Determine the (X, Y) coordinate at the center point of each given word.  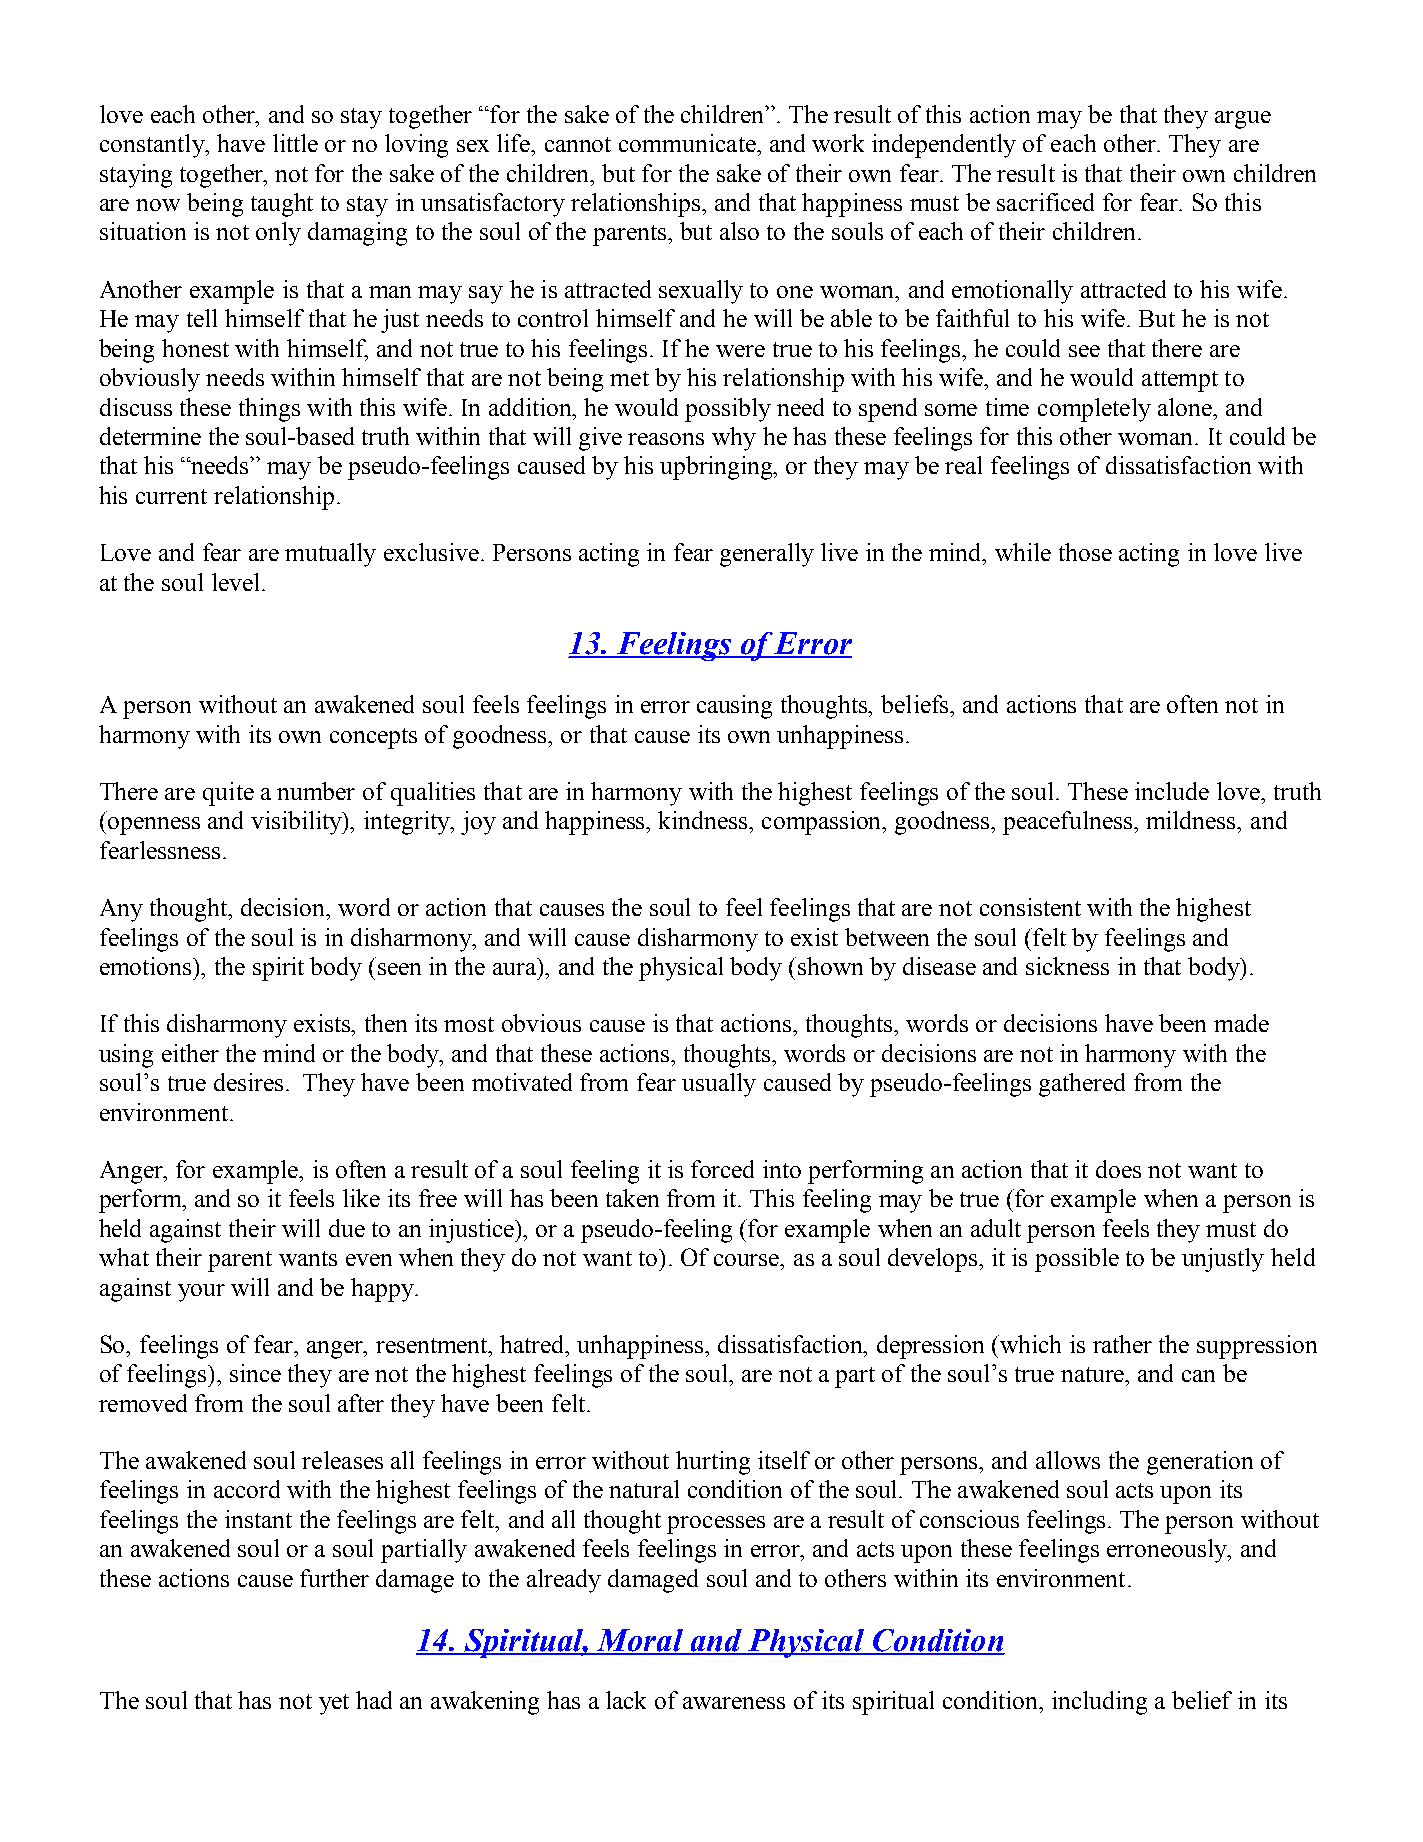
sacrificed (1045, 202)
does (1118, 1169)
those (1085, 552)
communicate (688, 143)
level (235, 582)
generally (767, 555)
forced (722, 1169)
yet (334, 1704)
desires (248, 1082)
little (295, 143)
